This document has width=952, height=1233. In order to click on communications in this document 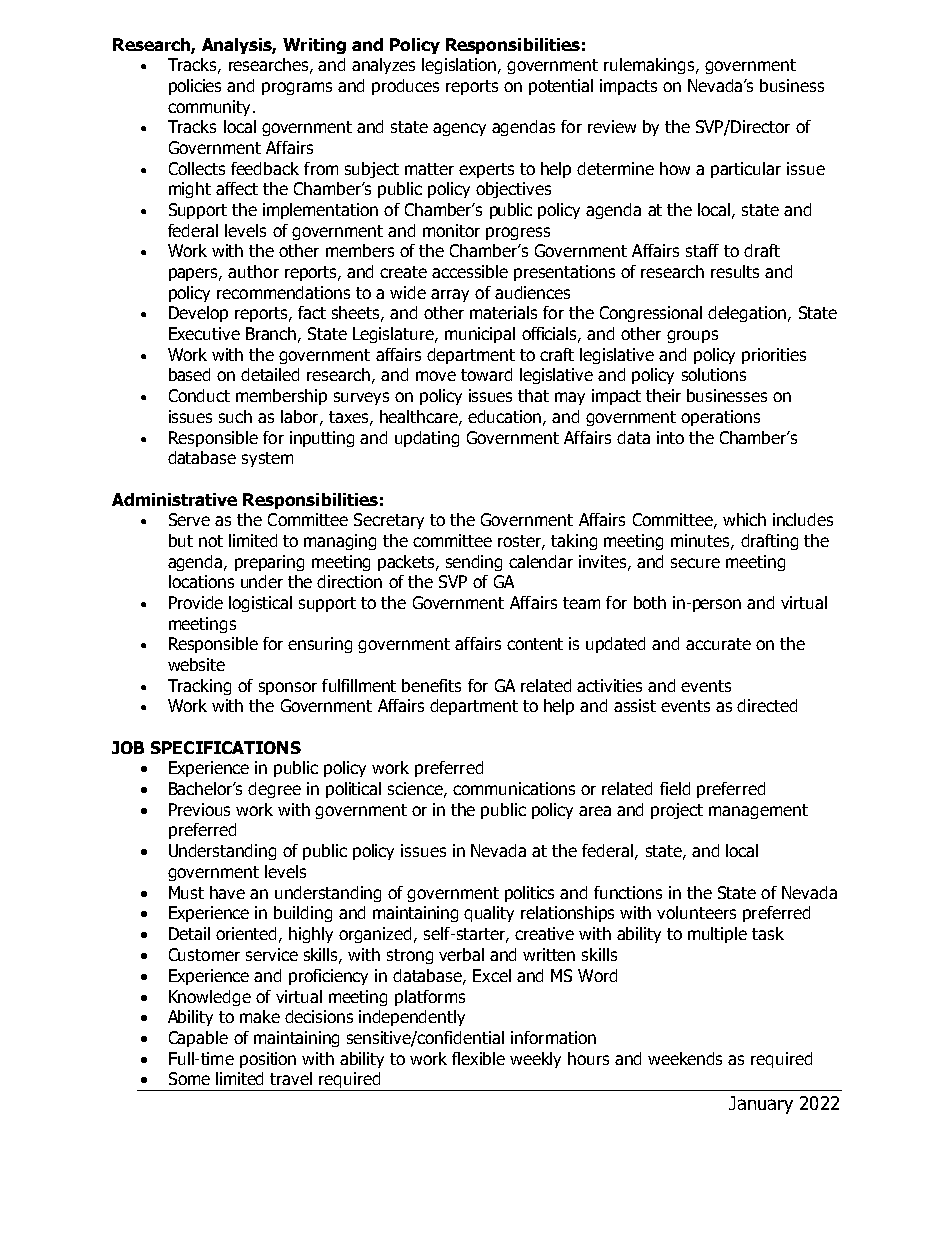, I will do `click(514, 788)`.
